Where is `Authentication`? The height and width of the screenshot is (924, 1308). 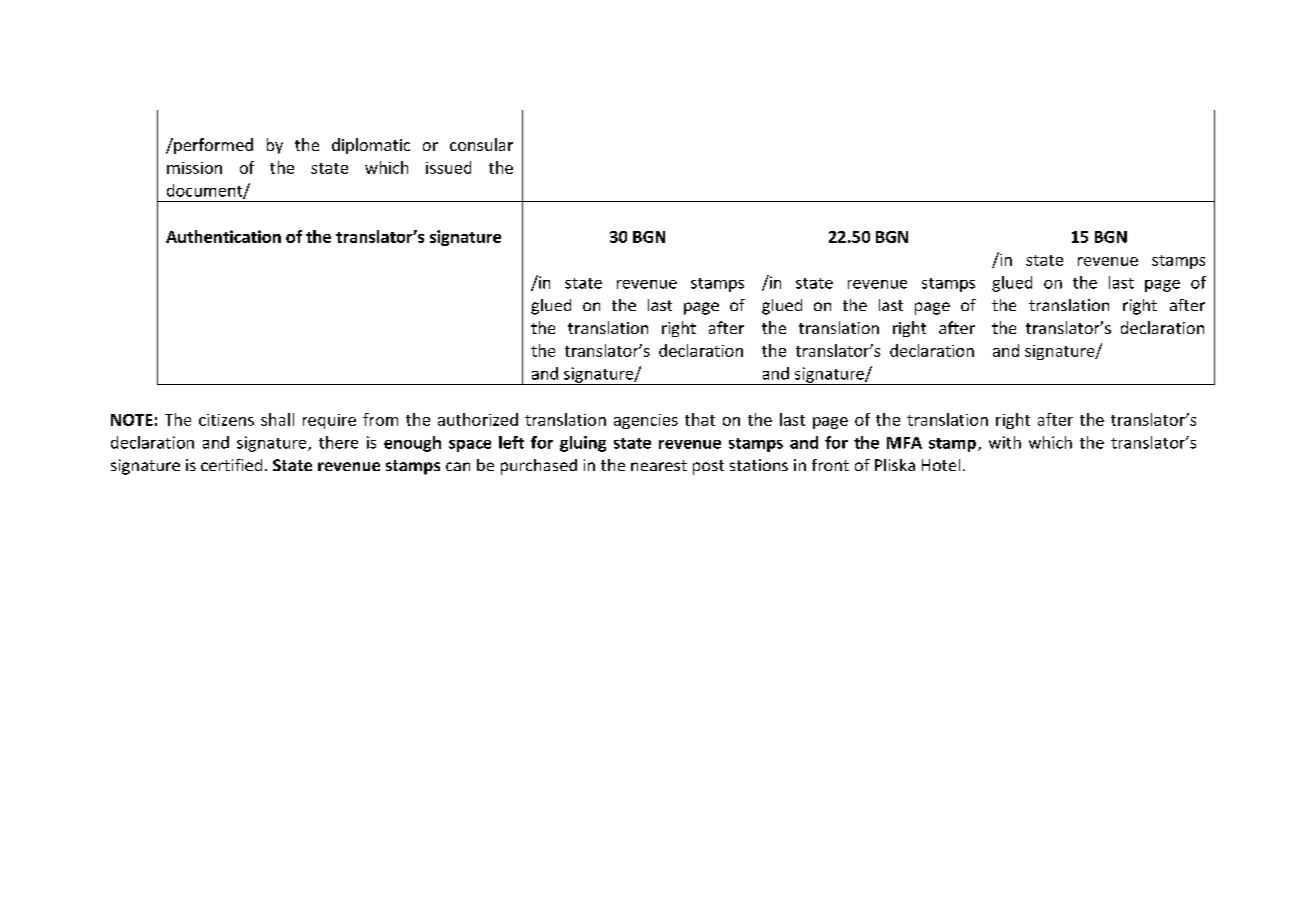 Authentication is located at coordinates (223, 236).
